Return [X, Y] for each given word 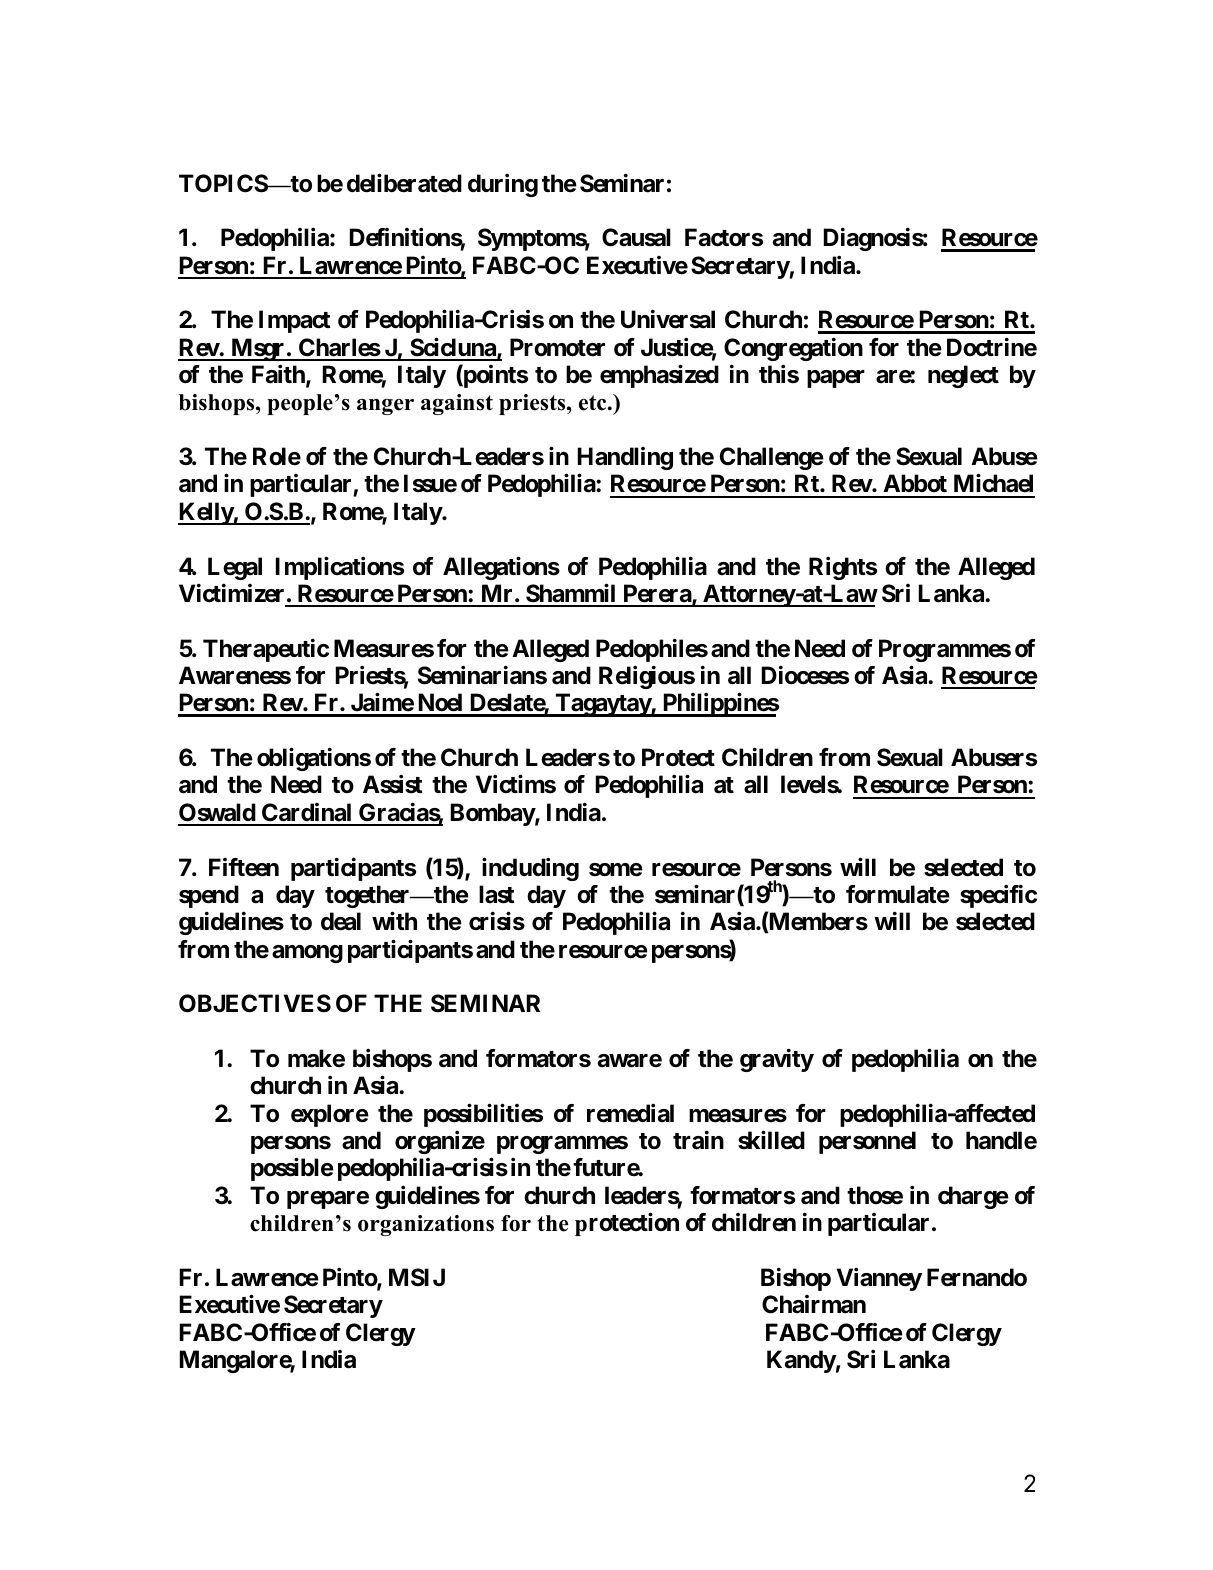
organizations [426, 1225]
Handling [625, 458]
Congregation [793, 349]
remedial [630, 1113]
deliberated [404, 183]
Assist [392, 784]
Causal [636, 237]
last [496, 894]
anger [385, 407]
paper [836, 379]
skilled [771, 1140]
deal [341, 921]
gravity [777, 1060]
